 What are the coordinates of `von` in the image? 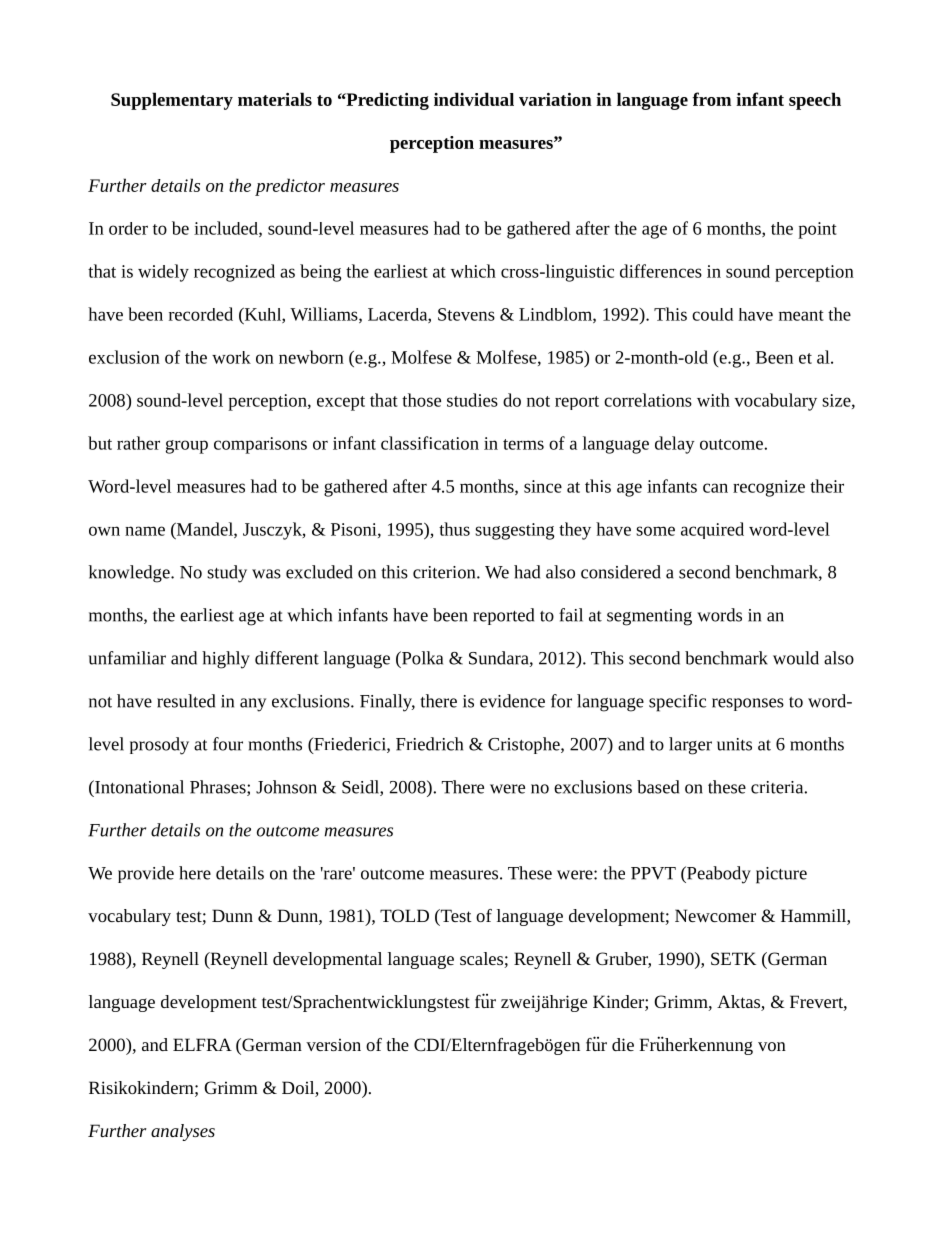 It's located at (772, 1046).
